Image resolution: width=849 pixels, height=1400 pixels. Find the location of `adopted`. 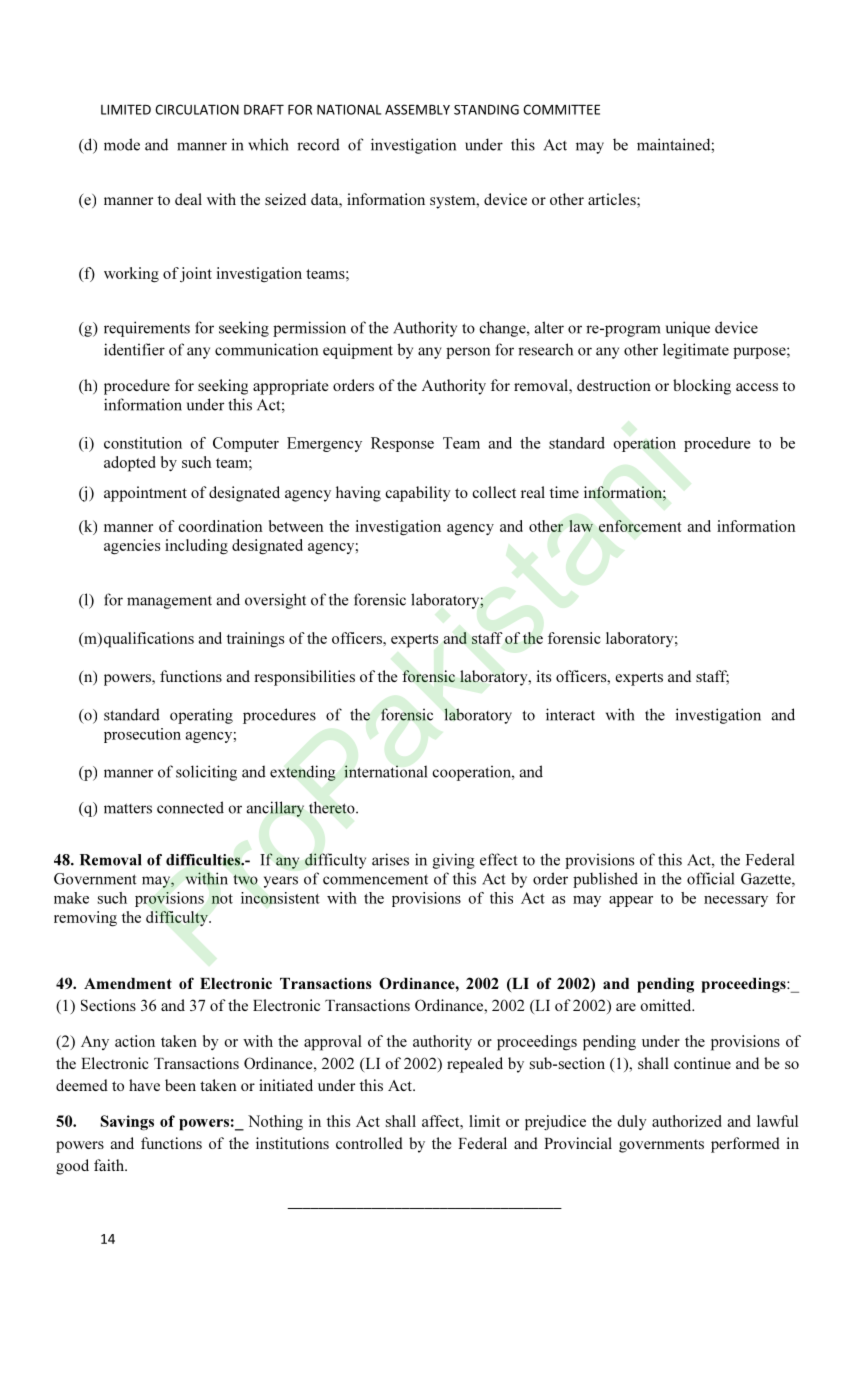

adopted is located at coordinates (130, 464).
